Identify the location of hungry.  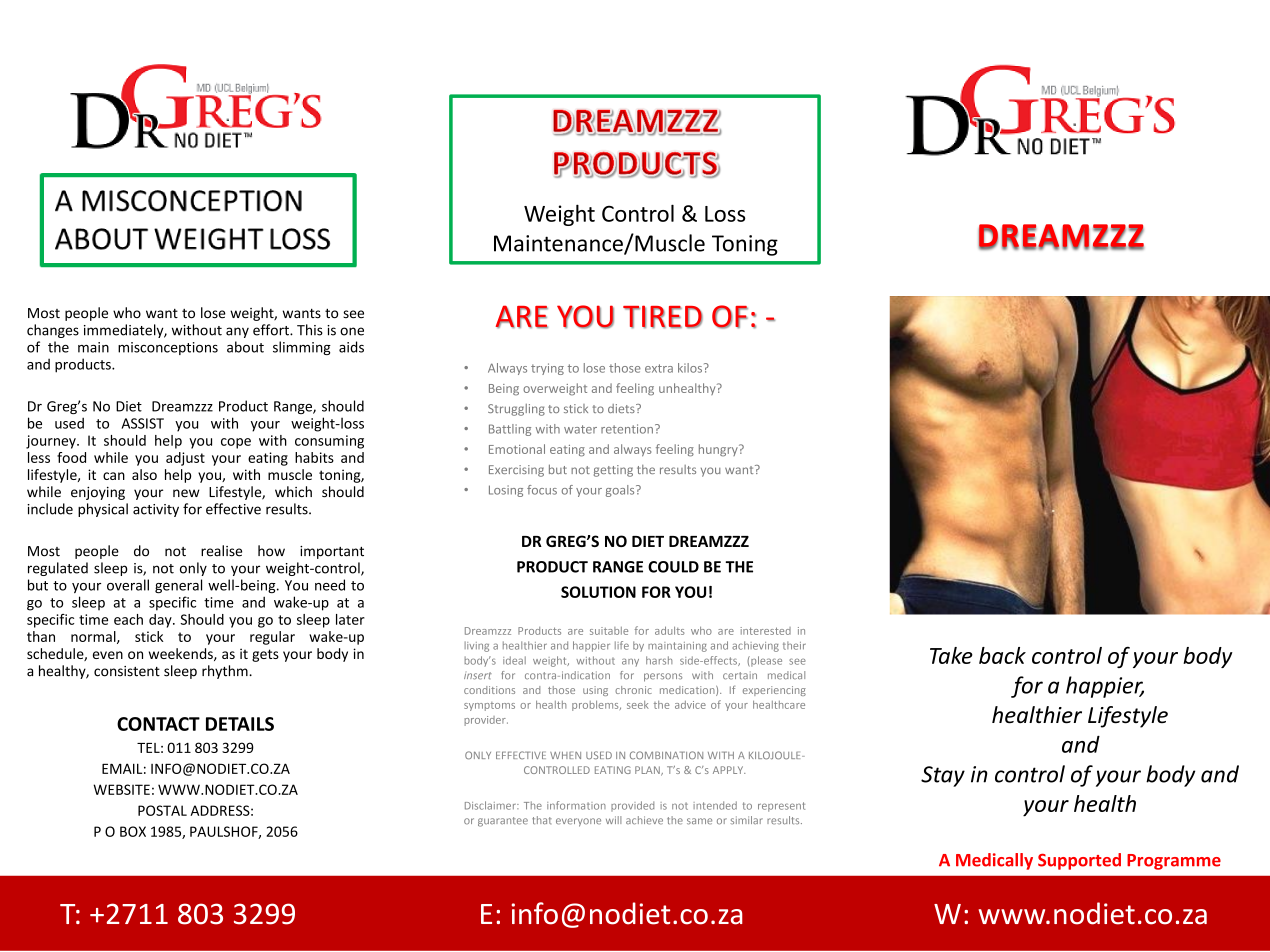
(719, 450).
